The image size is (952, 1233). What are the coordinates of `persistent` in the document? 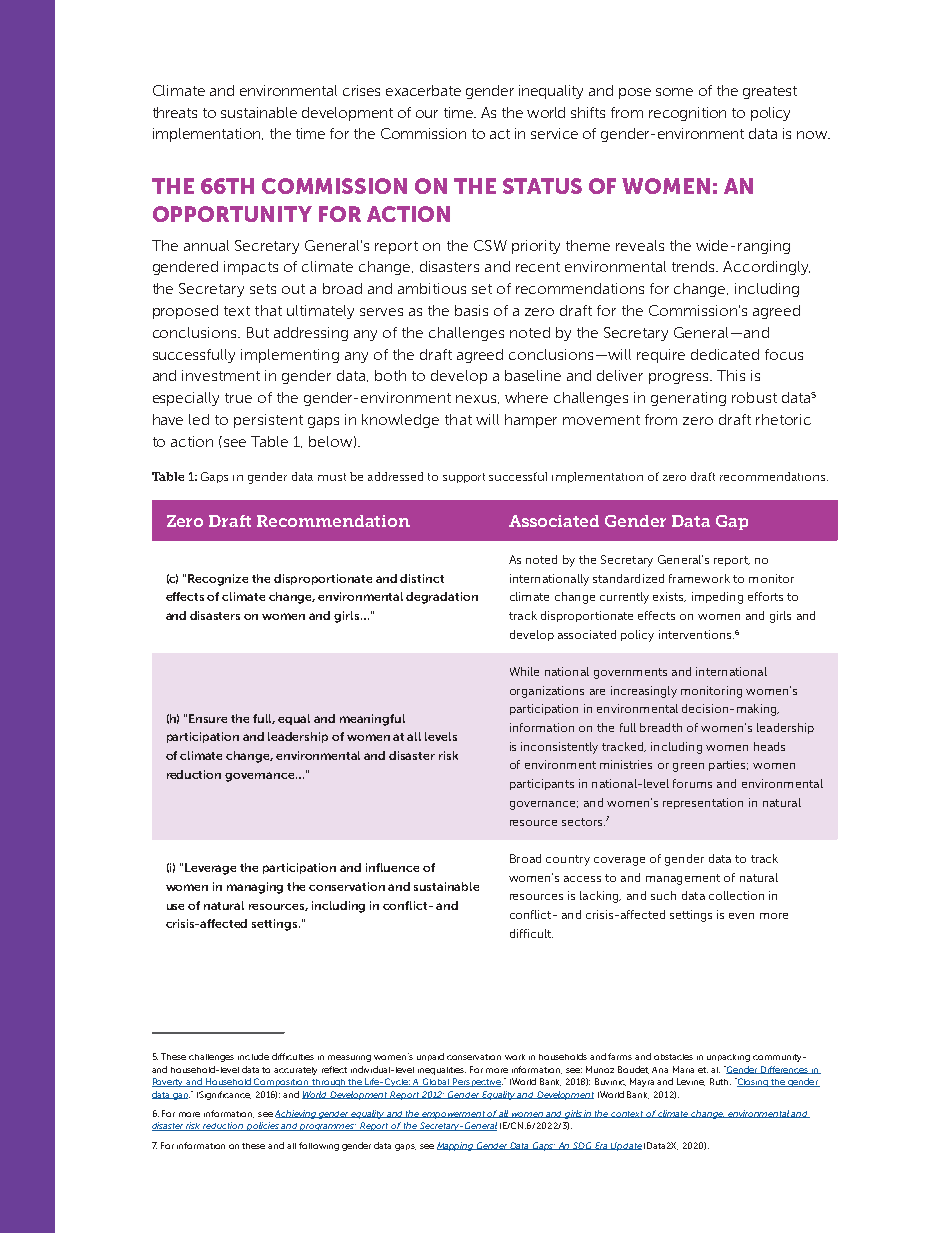 It's located at (268, 421).
